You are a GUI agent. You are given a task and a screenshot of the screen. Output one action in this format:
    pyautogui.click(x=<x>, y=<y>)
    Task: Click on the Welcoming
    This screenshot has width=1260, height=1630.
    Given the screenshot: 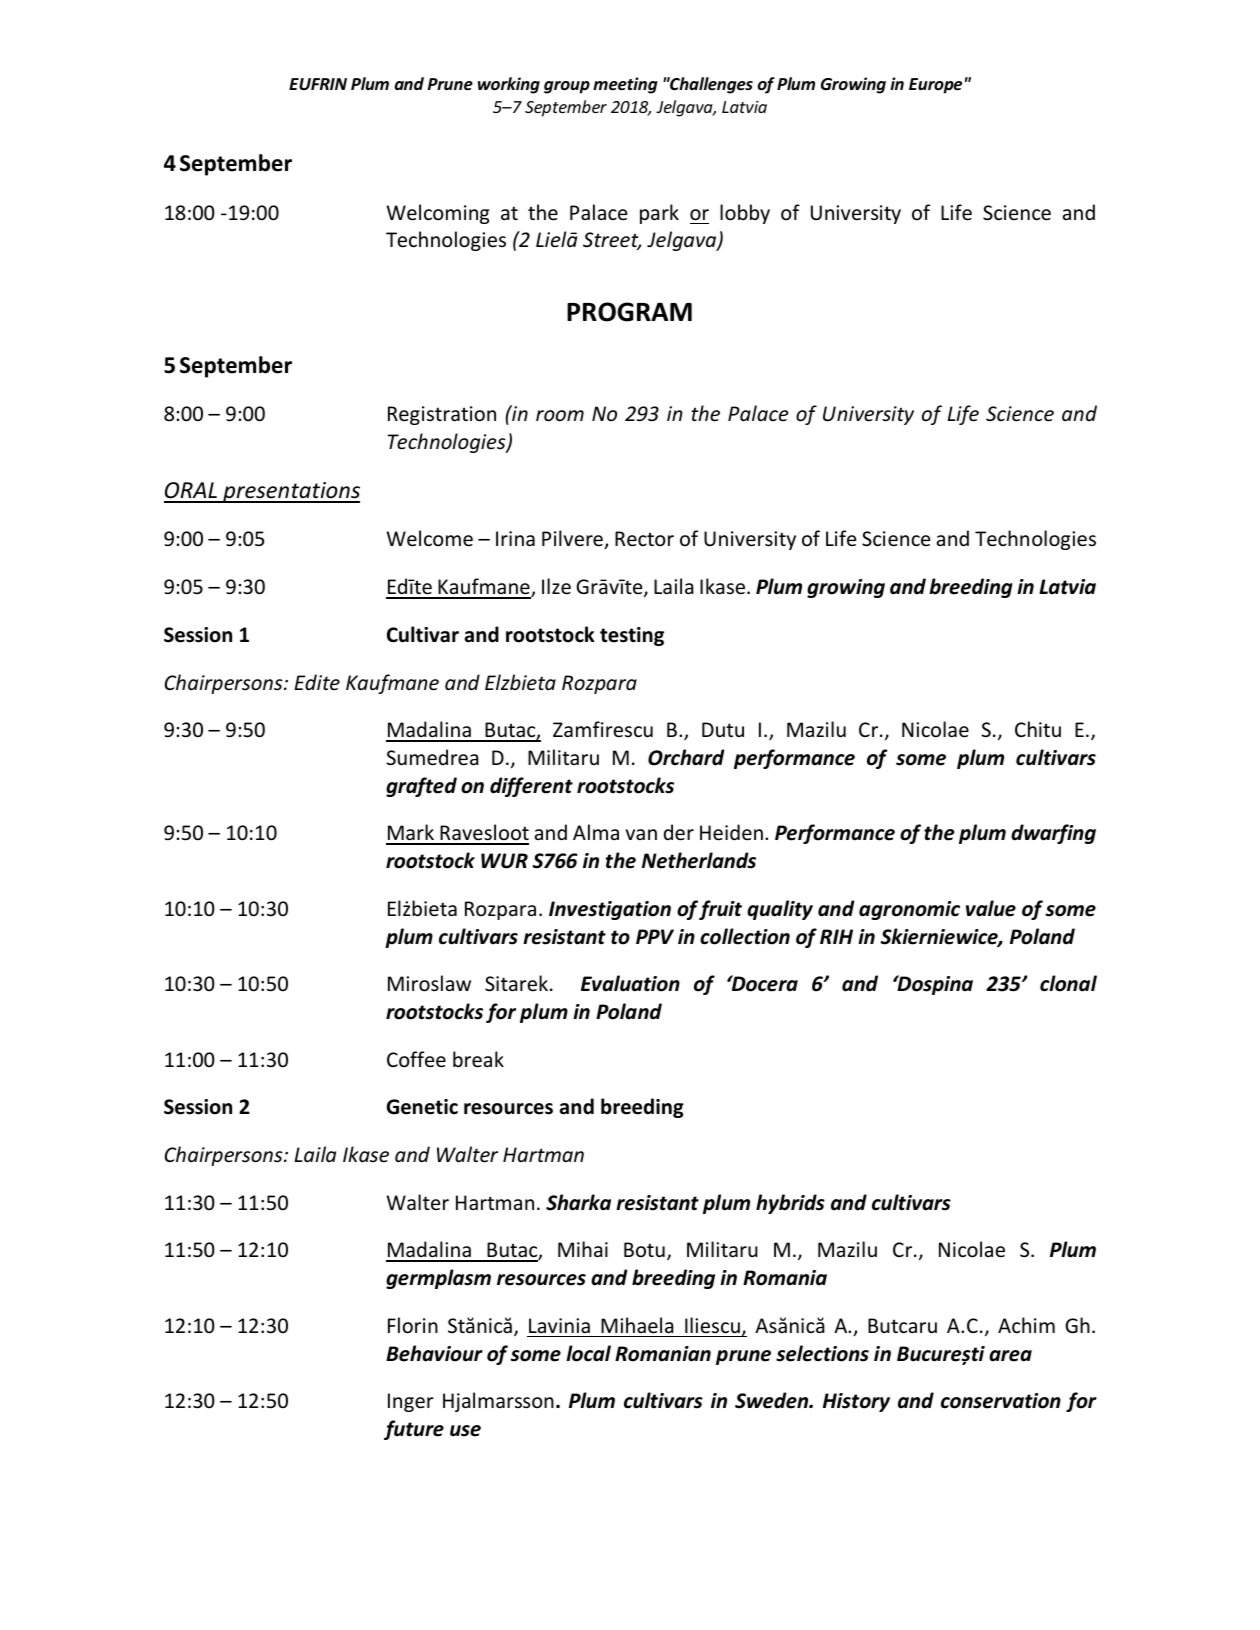 What is the action you would take?
    pyautogui.click(x=437, y=214)
